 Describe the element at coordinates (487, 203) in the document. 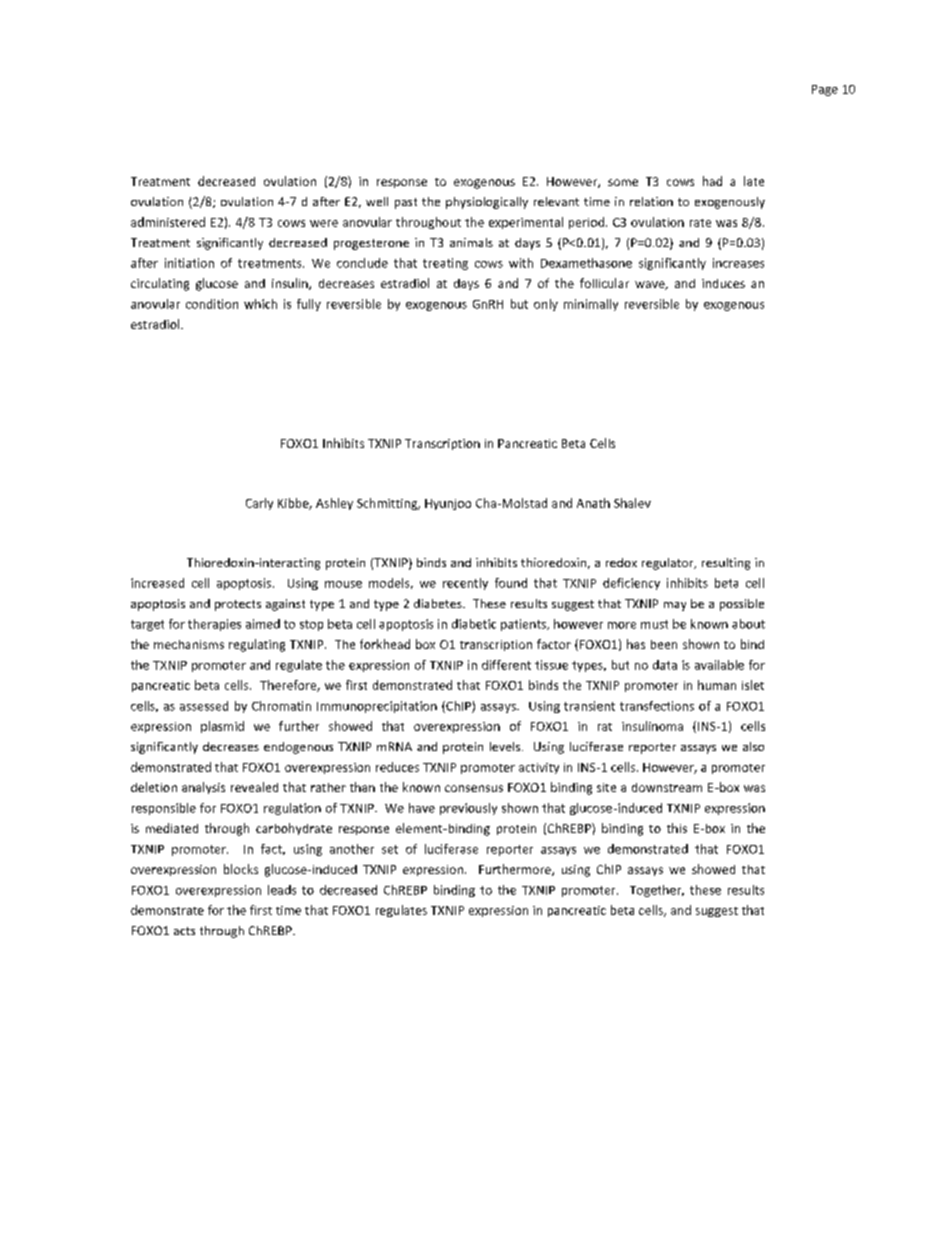

I see `physiologically` at that location.
